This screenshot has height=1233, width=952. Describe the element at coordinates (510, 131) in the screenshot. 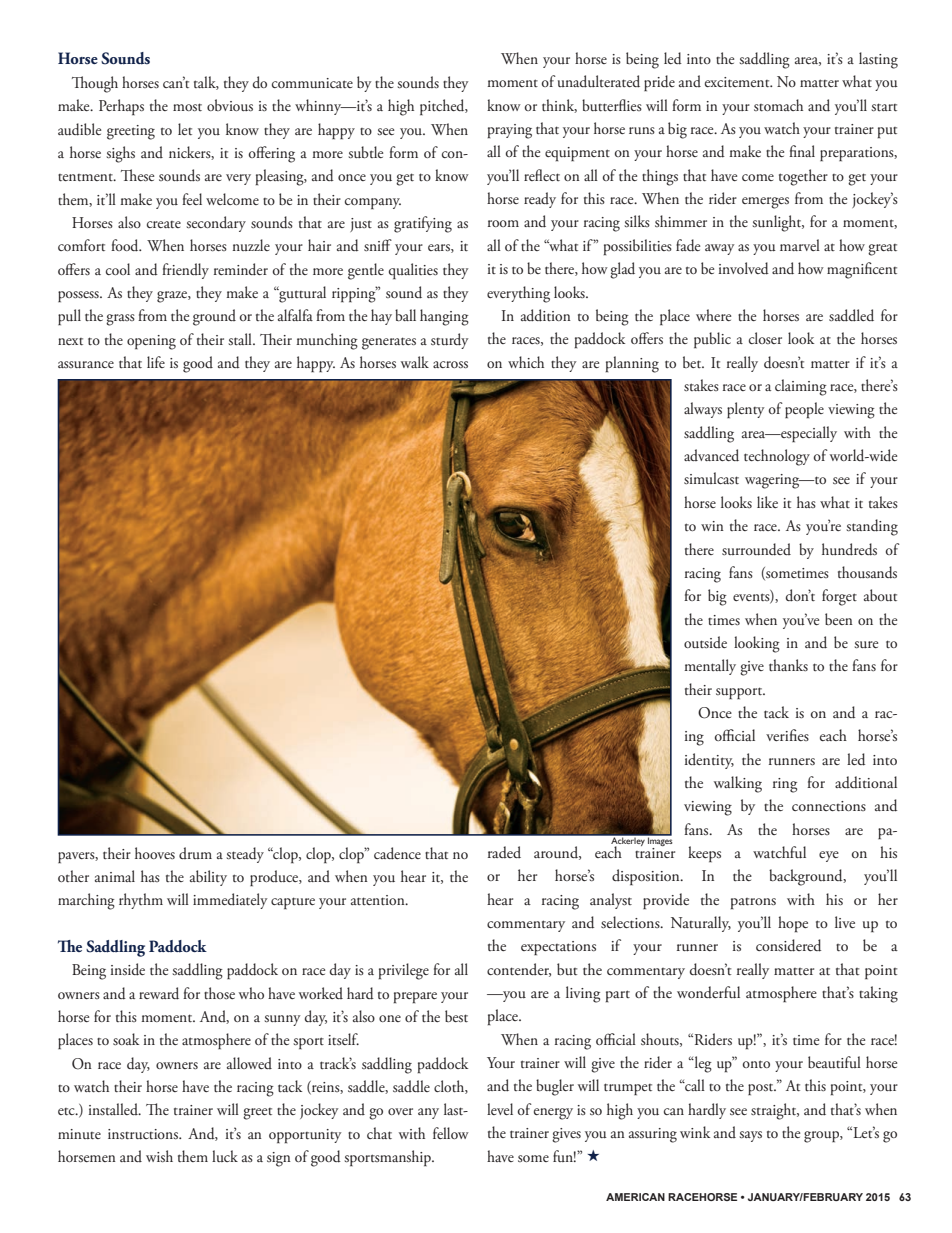

I see `praying` at that location.
